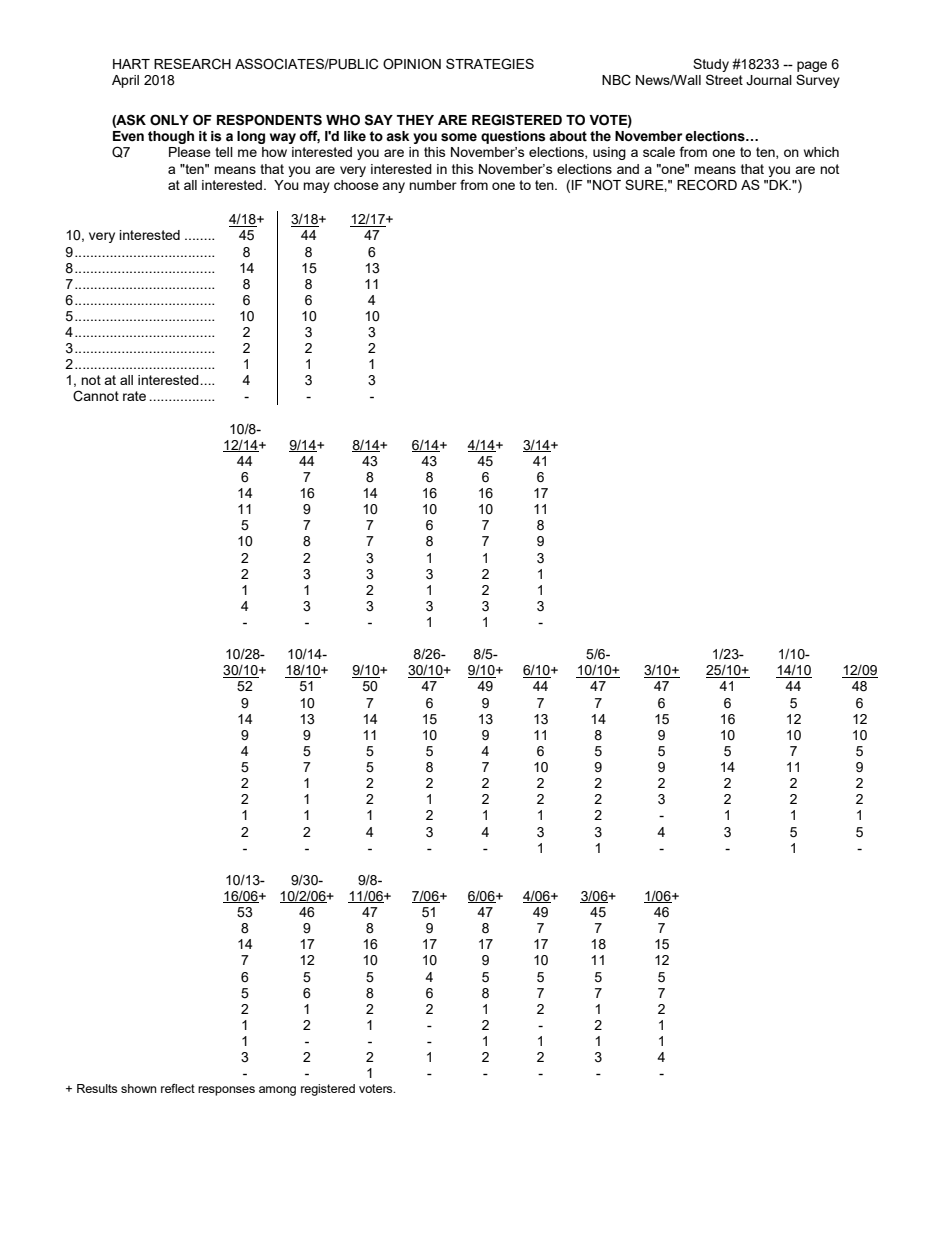  What do you see at coordinates (415, 120) in the page?
I see `THEY` at bounding box center [415, 120].
